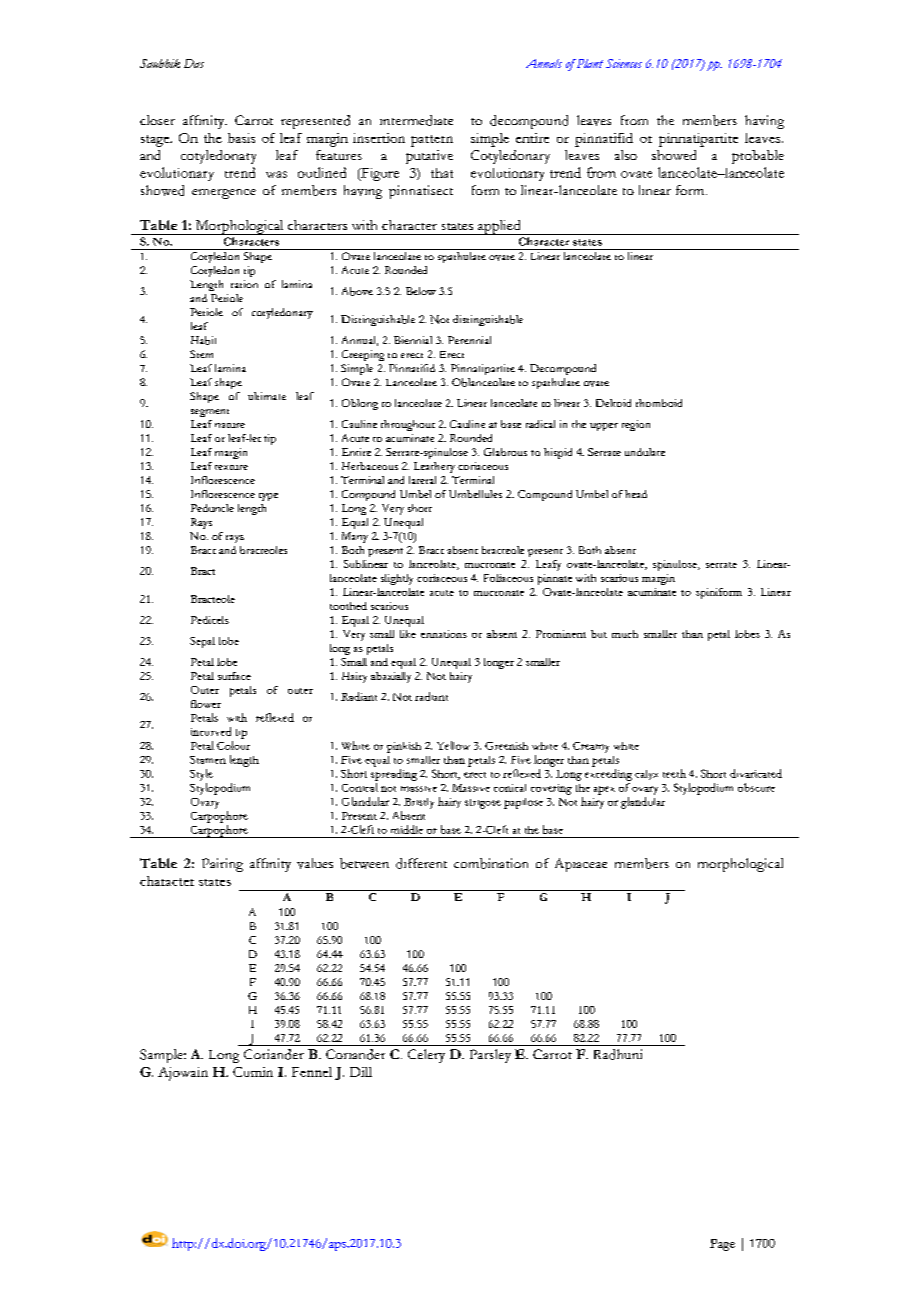  I want to click on Stem, so click(201, 354).
